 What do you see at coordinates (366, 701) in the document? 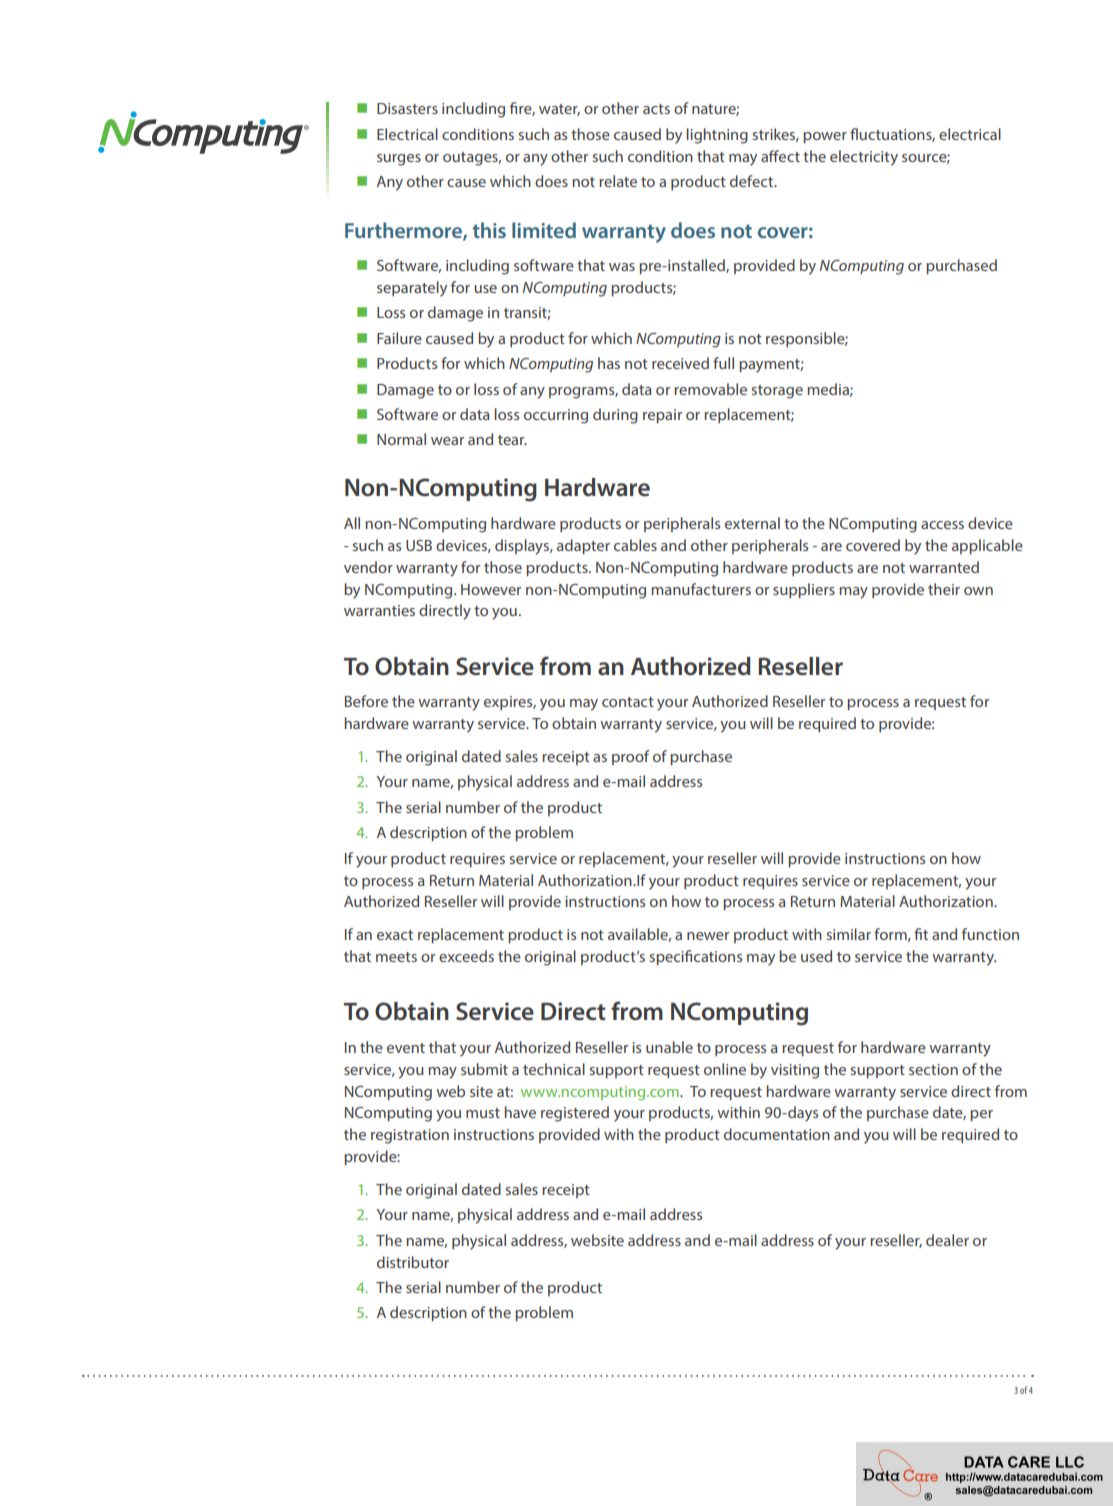
I see `Before` at bounding box center [366, 701].
